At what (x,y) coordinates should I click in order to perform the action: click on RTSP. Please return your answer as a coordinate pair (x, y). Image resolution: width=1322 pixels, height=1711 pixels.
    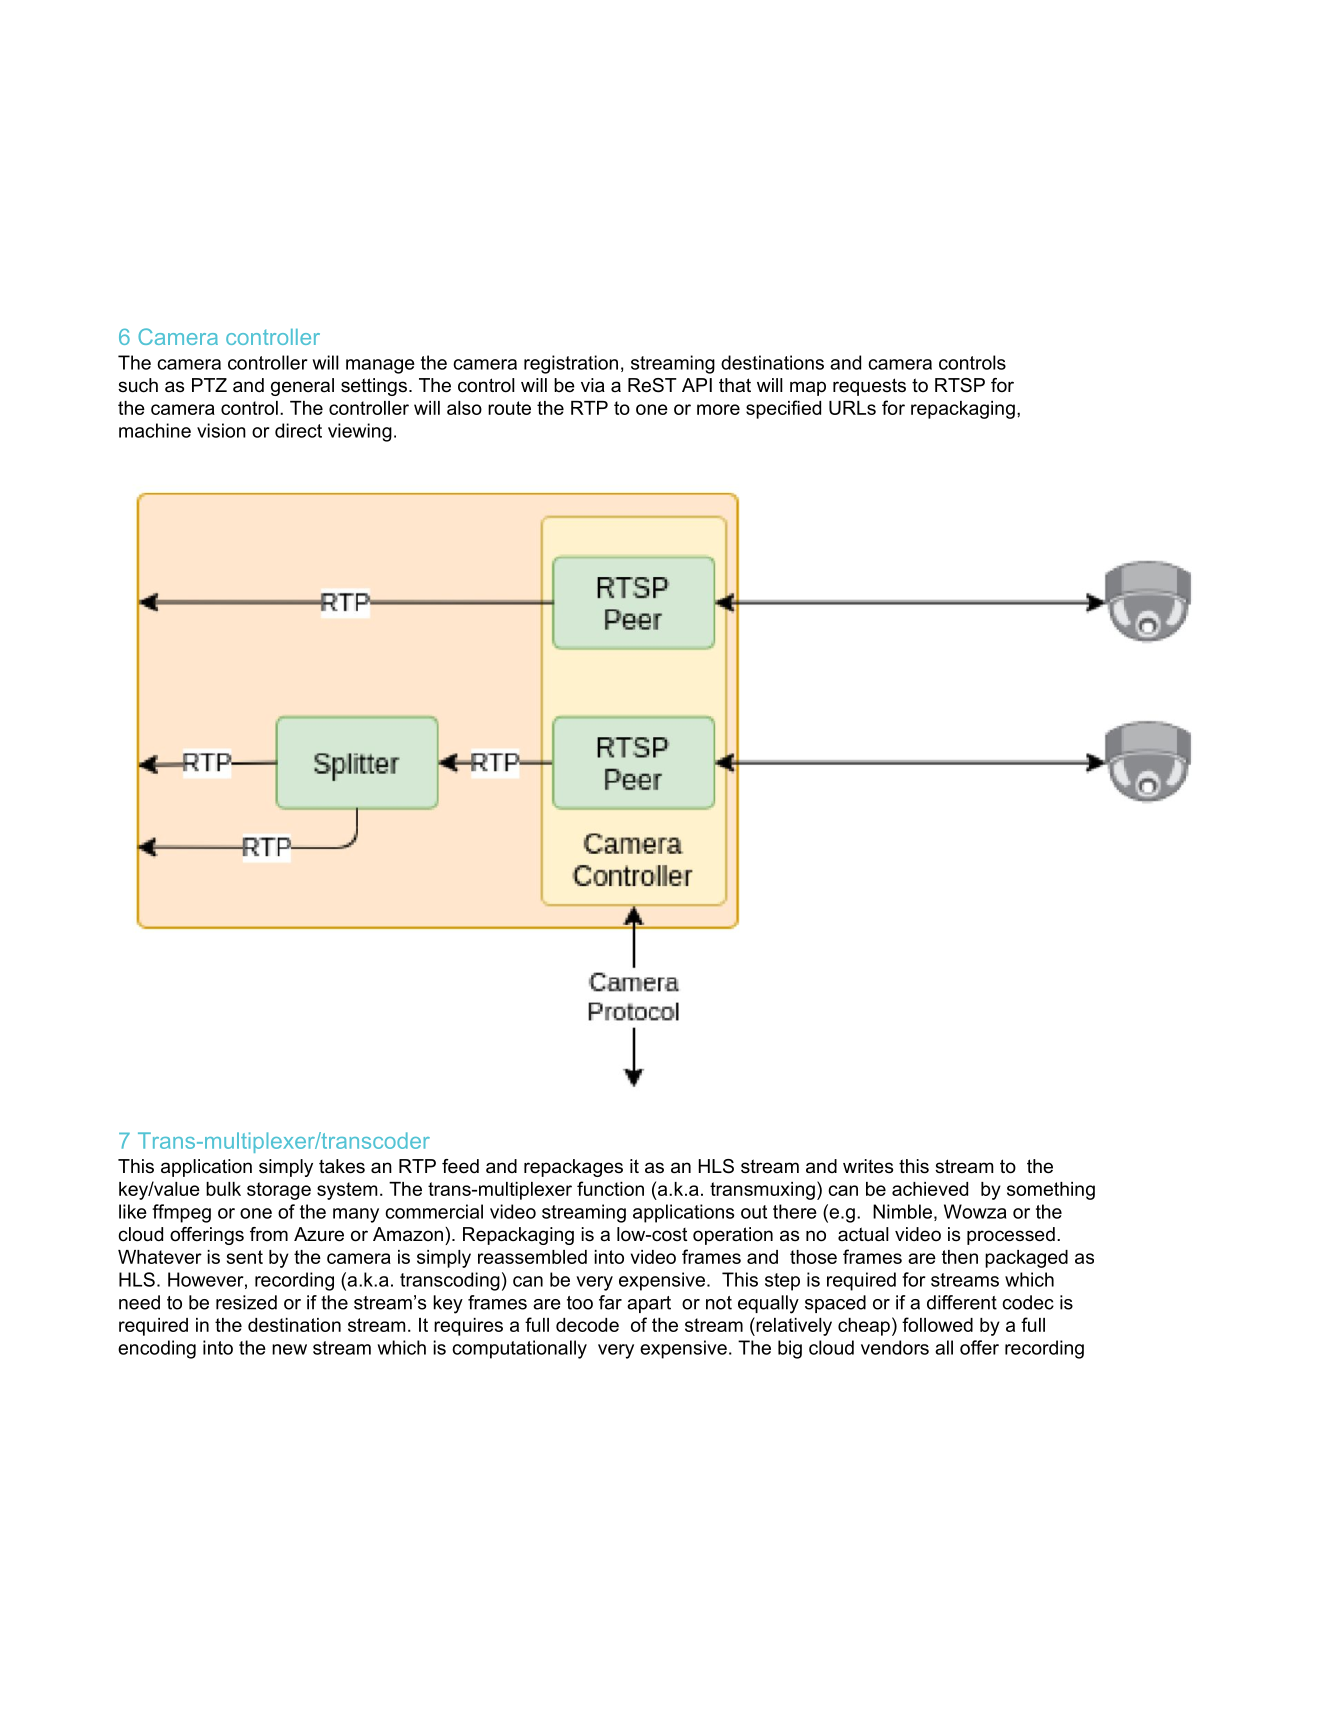
    Looking at the image, I should click on (960, 385).
